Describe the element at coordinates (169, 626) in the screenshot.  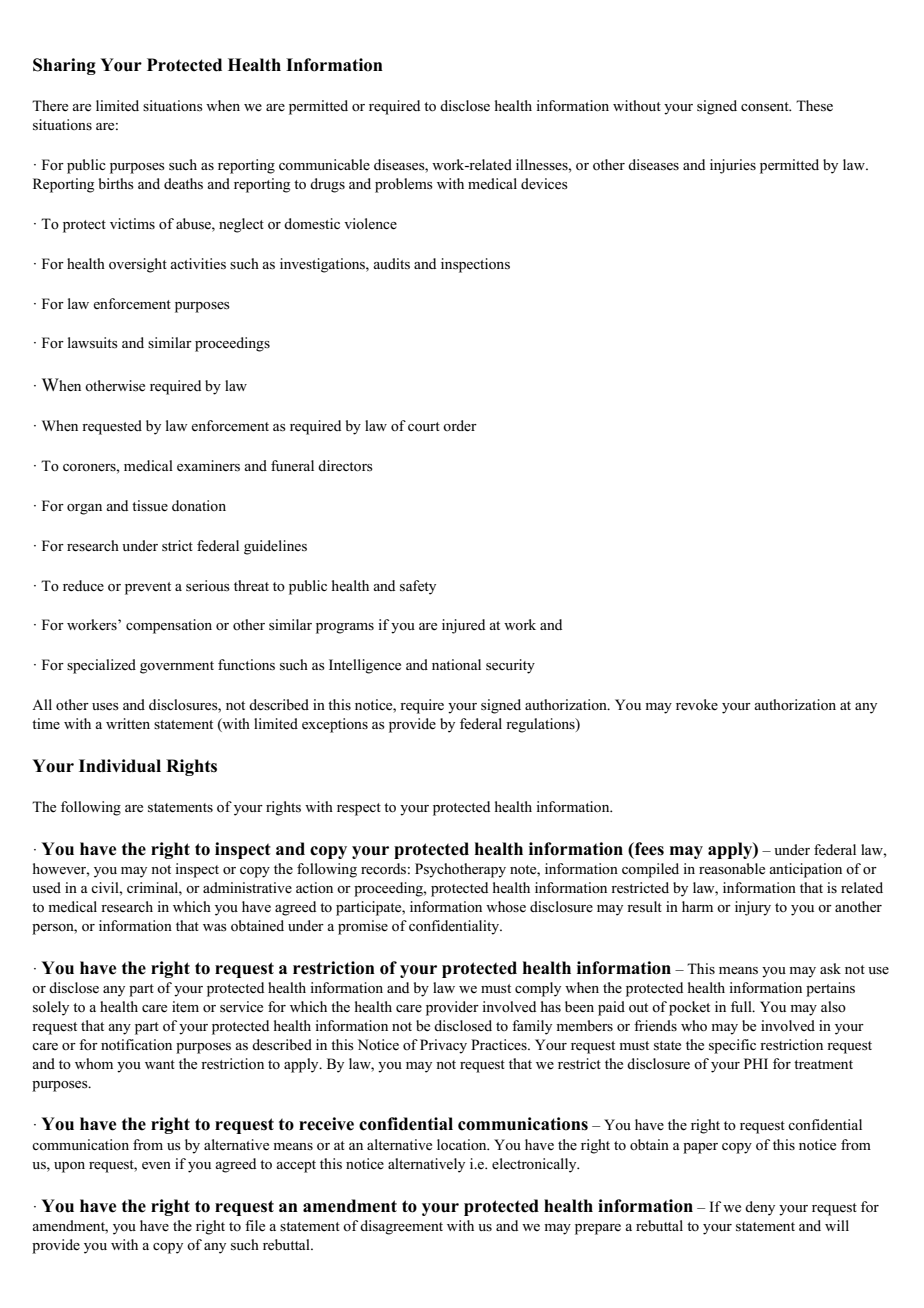
I see `compensation` at that location.
